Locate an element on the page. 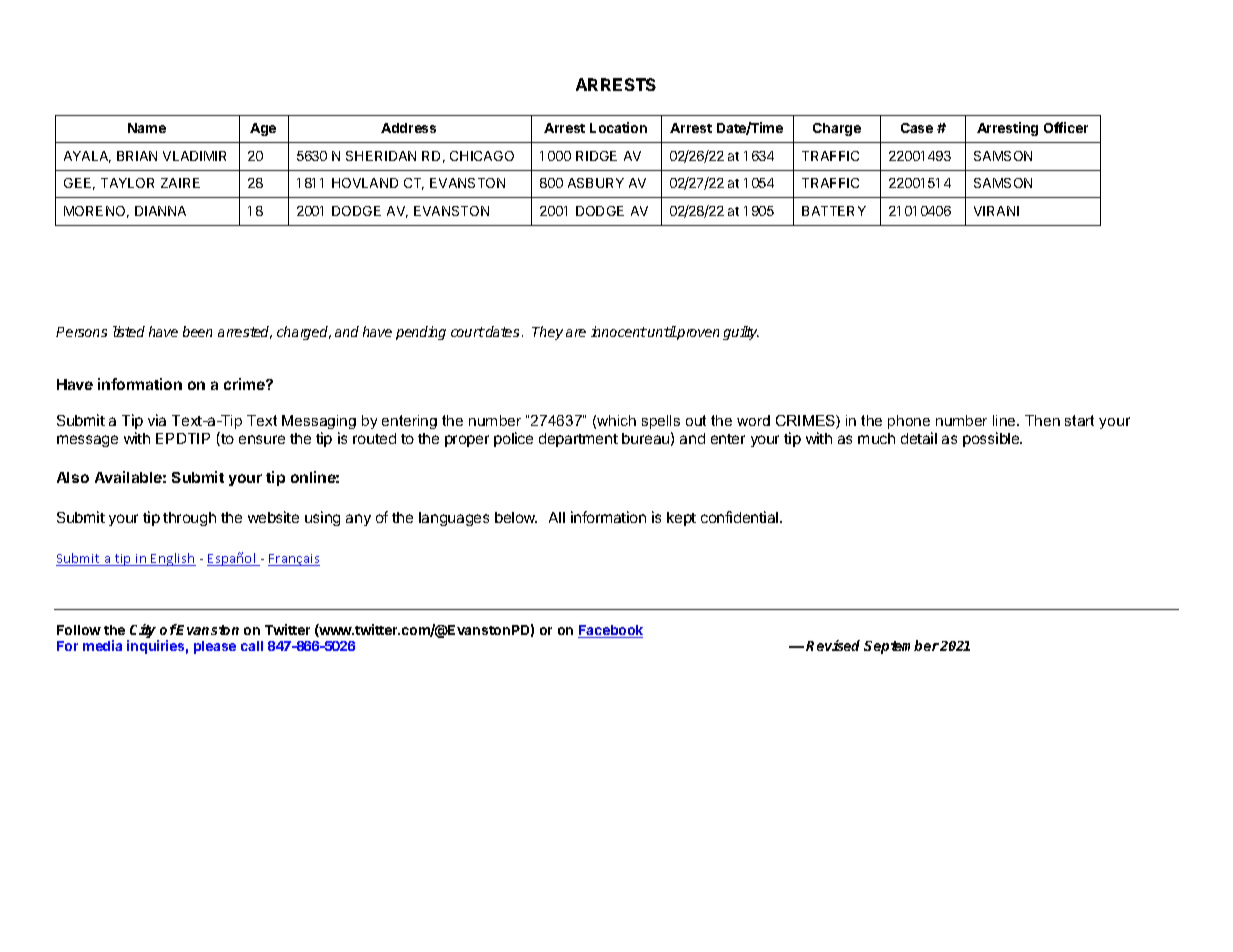 This image has width=1233, height=952. Case is located at coordinates (917, 128).
